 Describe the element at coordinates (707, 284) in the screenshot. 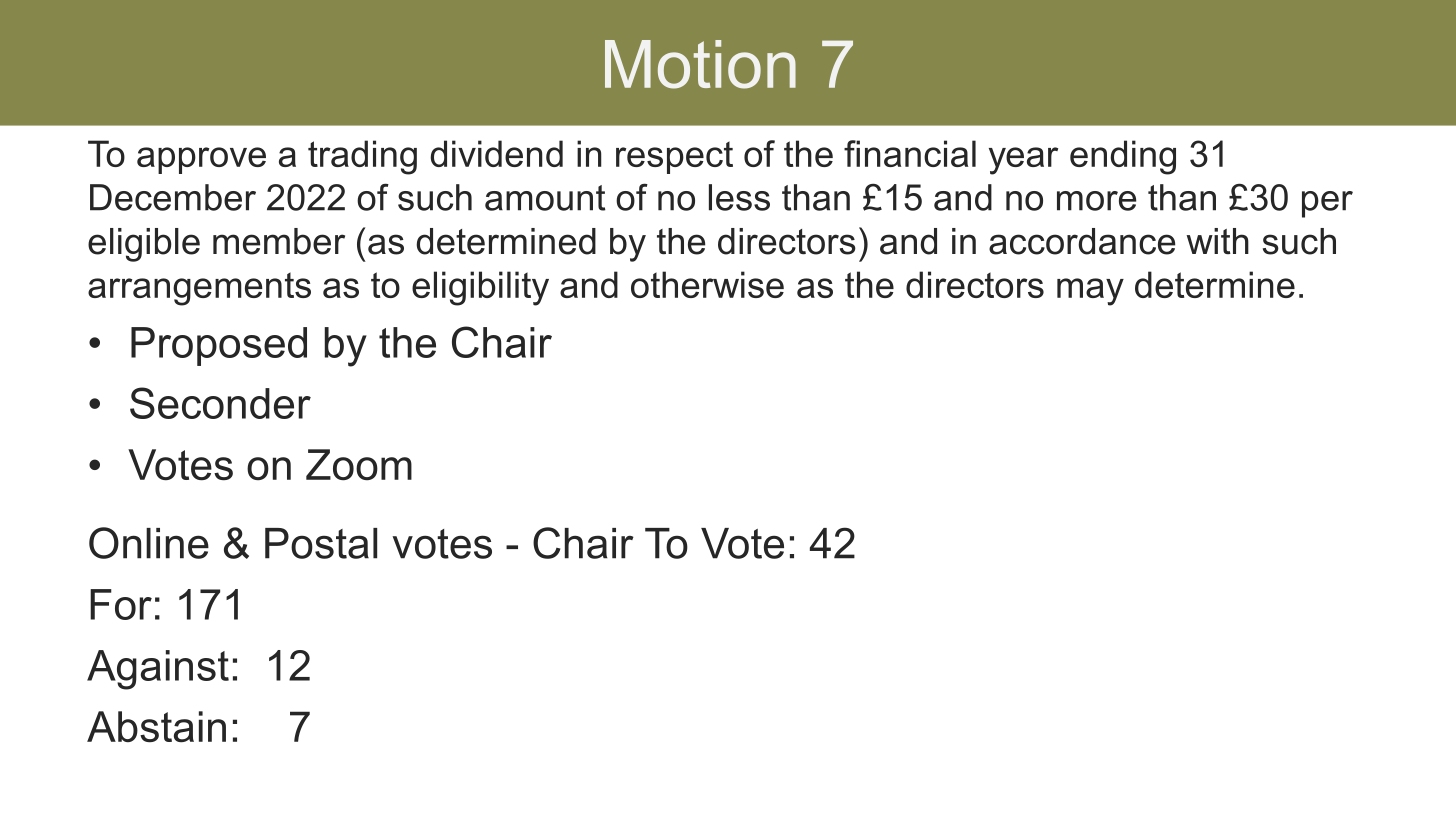

I see `otherwise` at that location.
